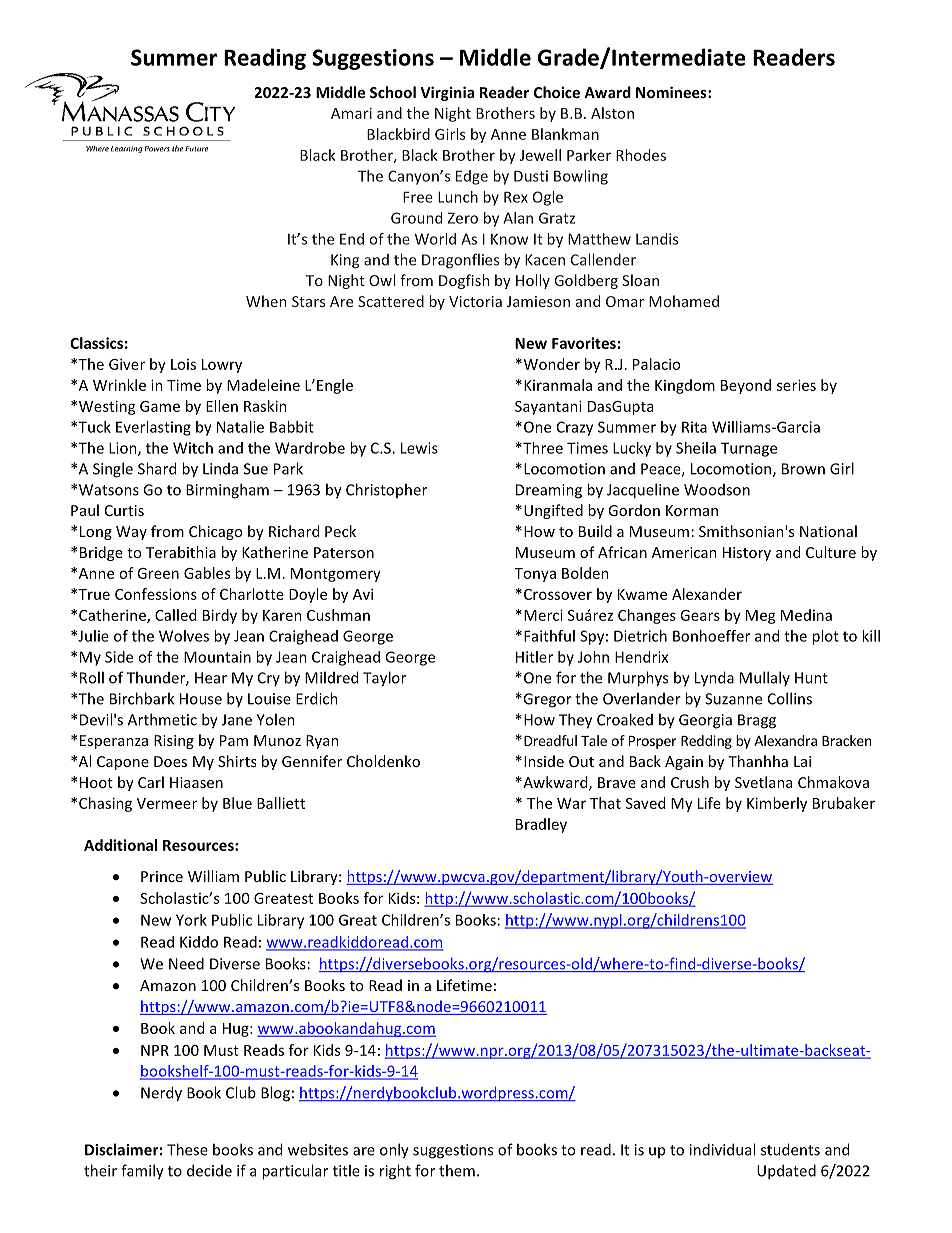  What do you see at coordinates (761, 617) in the screenshot?
I see `Meg` at bounding box center [761, 617].
